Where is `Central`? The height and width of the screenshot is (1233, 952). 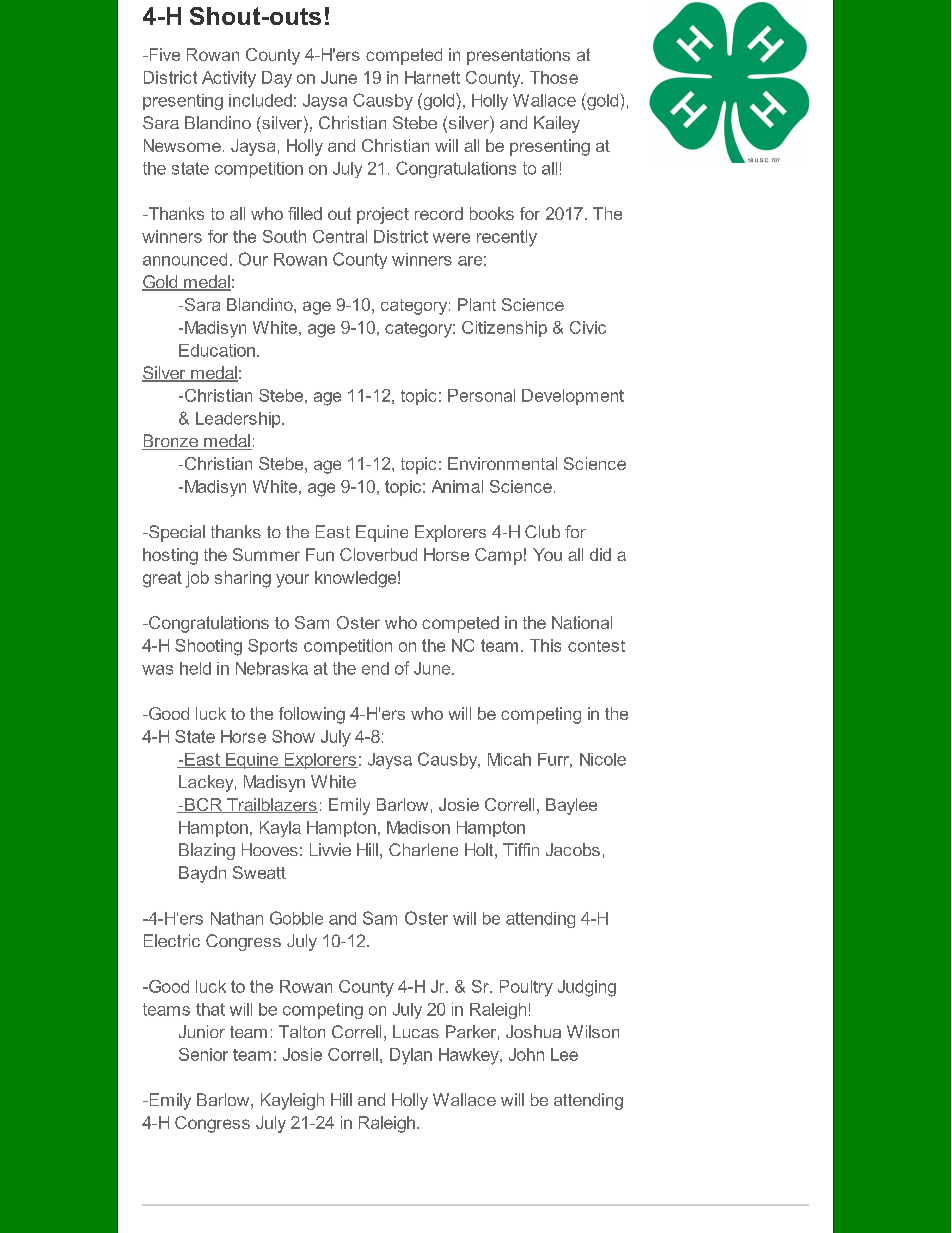 Central is located at coordinates (340, 236).
